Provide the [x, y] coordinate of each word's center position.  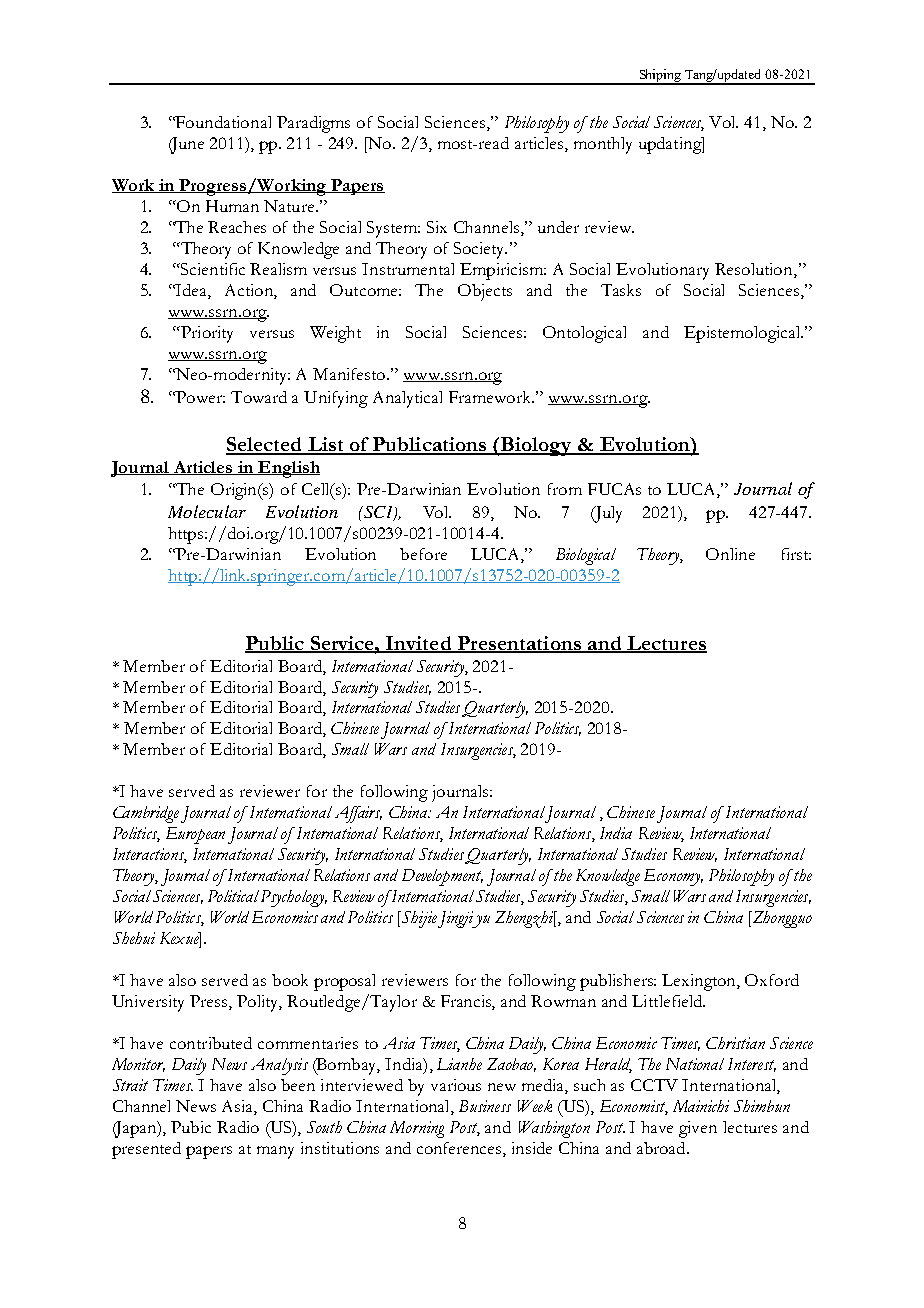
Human [232, 206]
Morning [417, 1129]
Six [437, 227]
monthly [603, 145]
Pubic [191, 1127]
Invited [419, 644]
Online [730, 554]
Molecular [207, 511]
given [698, 1129]
